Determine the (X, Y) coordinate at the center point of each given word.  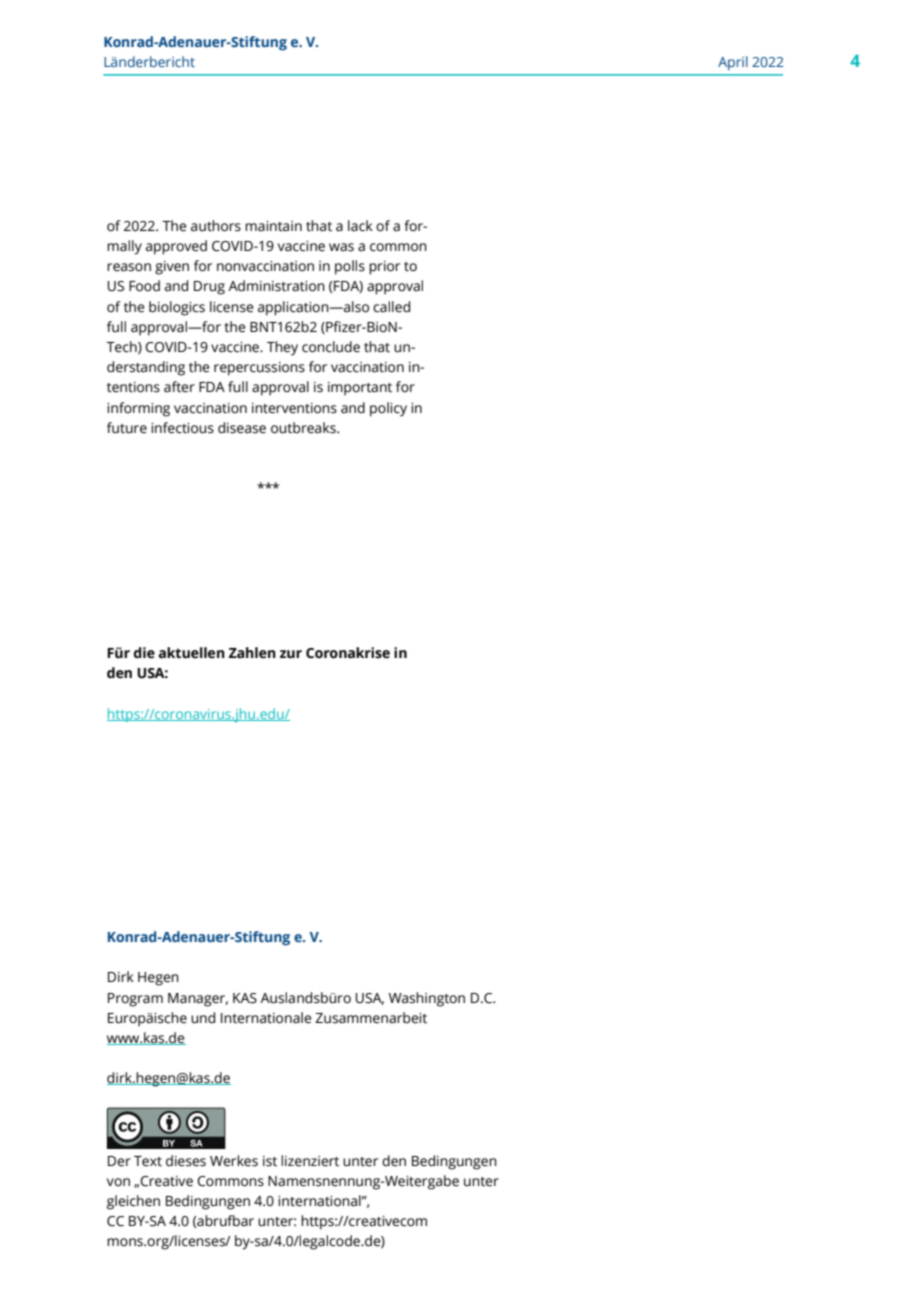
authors (216, 226)
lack (360, 226)
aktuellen (192, 653)
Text (148, 1161)
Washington (427, 999)
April (733, 63)
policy (388, 409)
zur (291, 654)
